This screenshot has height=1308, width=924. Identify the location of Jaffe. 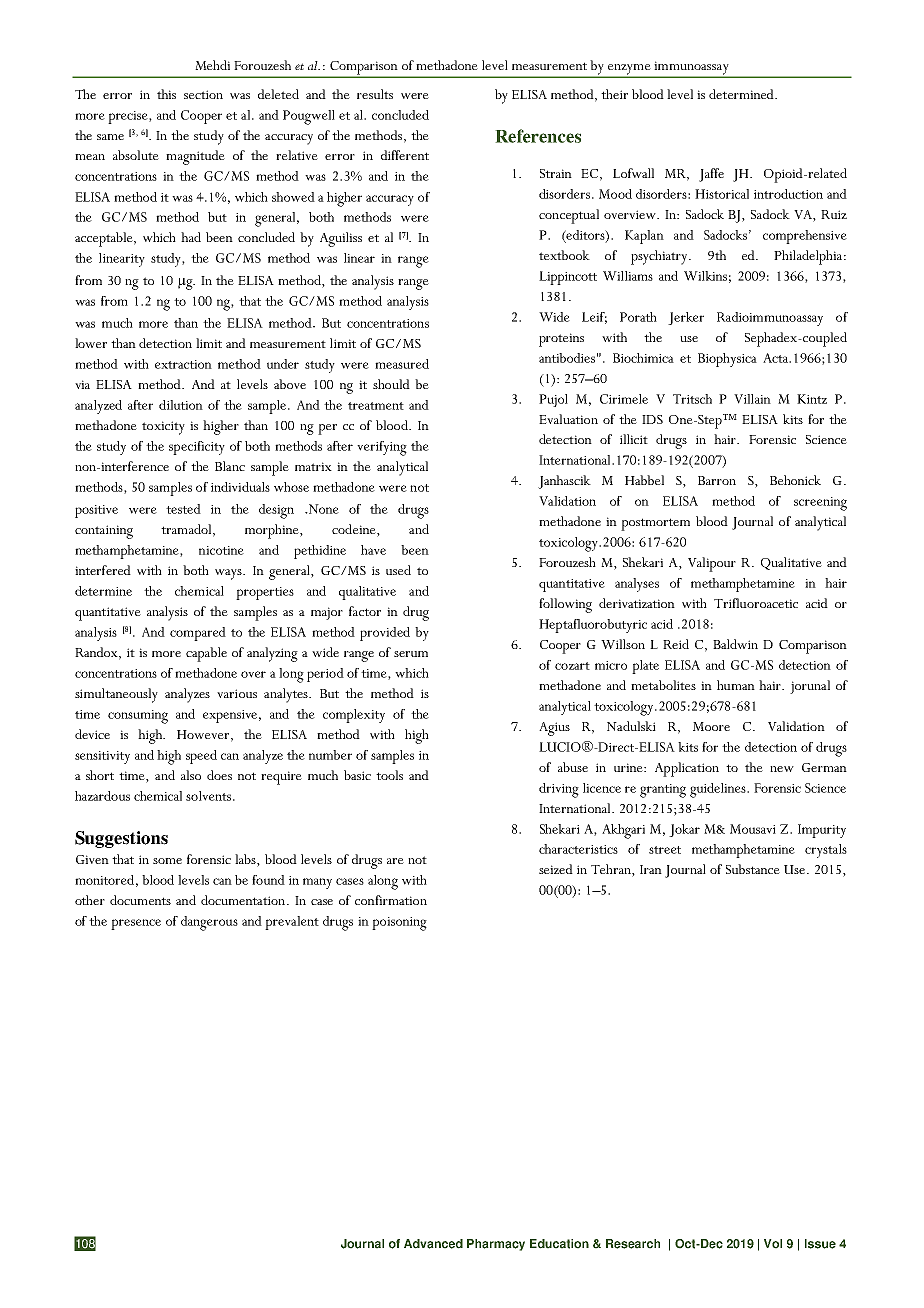
(711, 175).
